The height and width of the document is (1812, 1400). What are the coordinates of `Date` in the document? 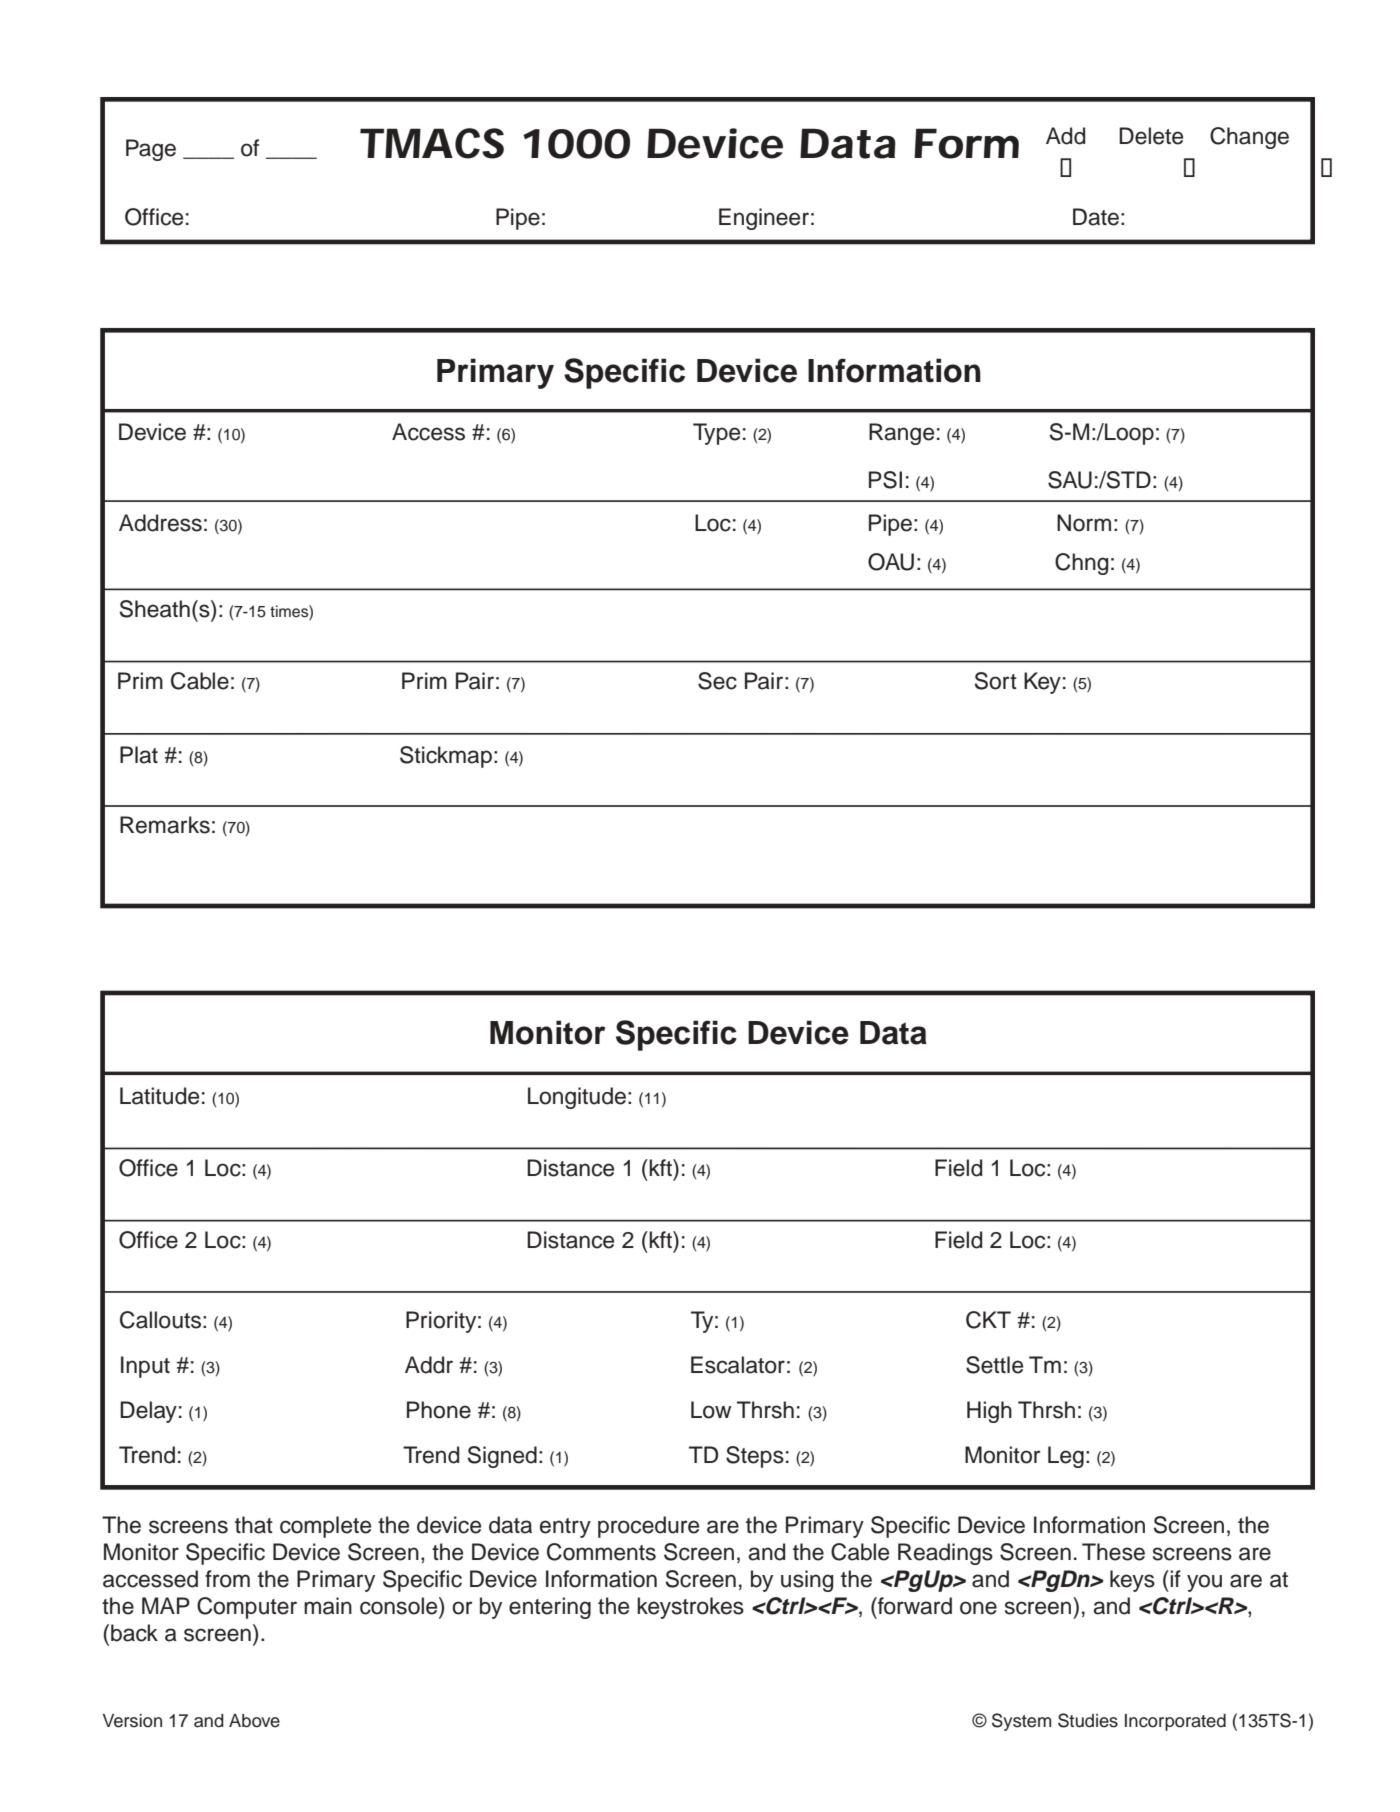 It's located at (1096, 217).
